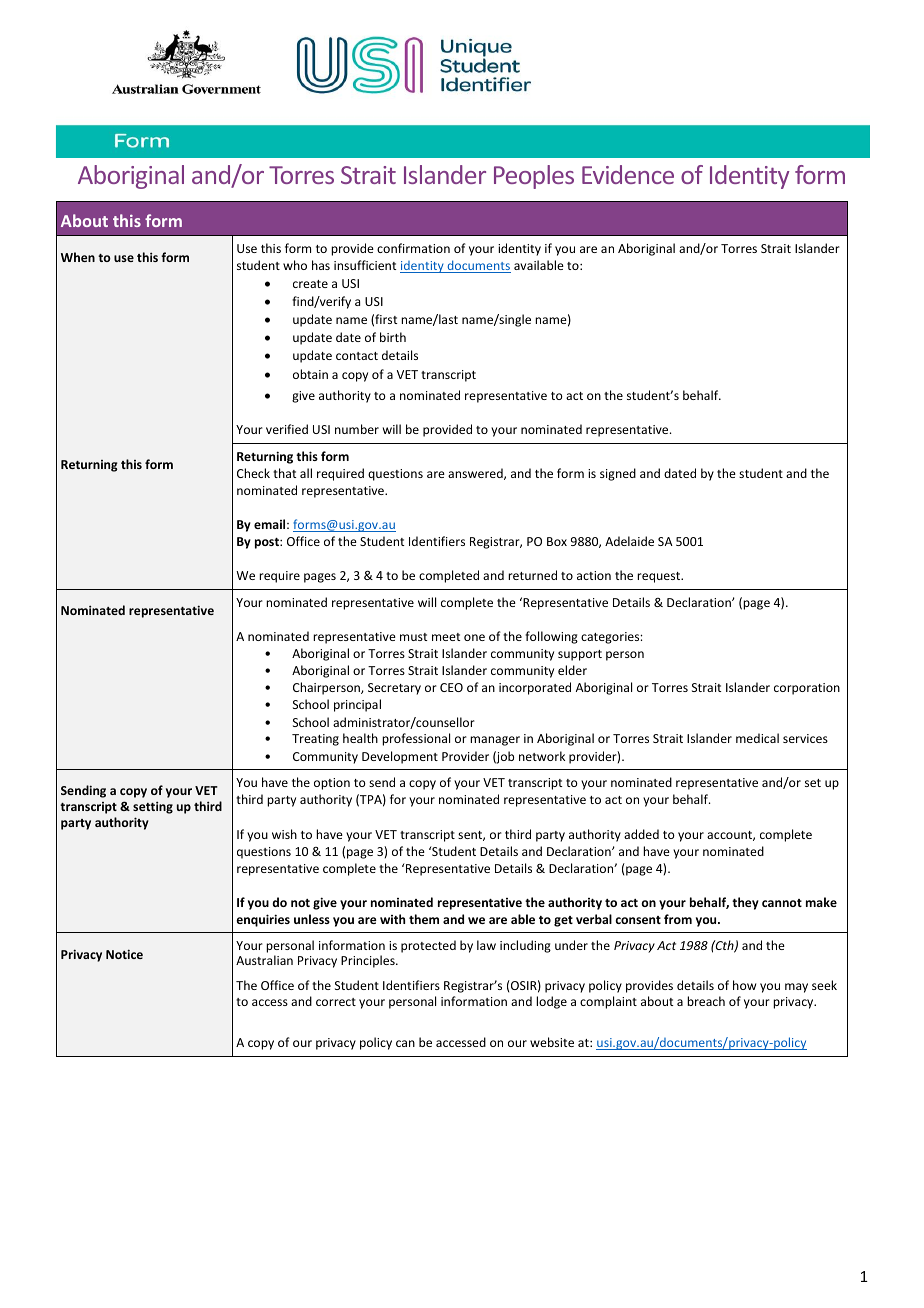 The width and height of the page is (924, 1308). I want to click on professional, so click(416, 739).
